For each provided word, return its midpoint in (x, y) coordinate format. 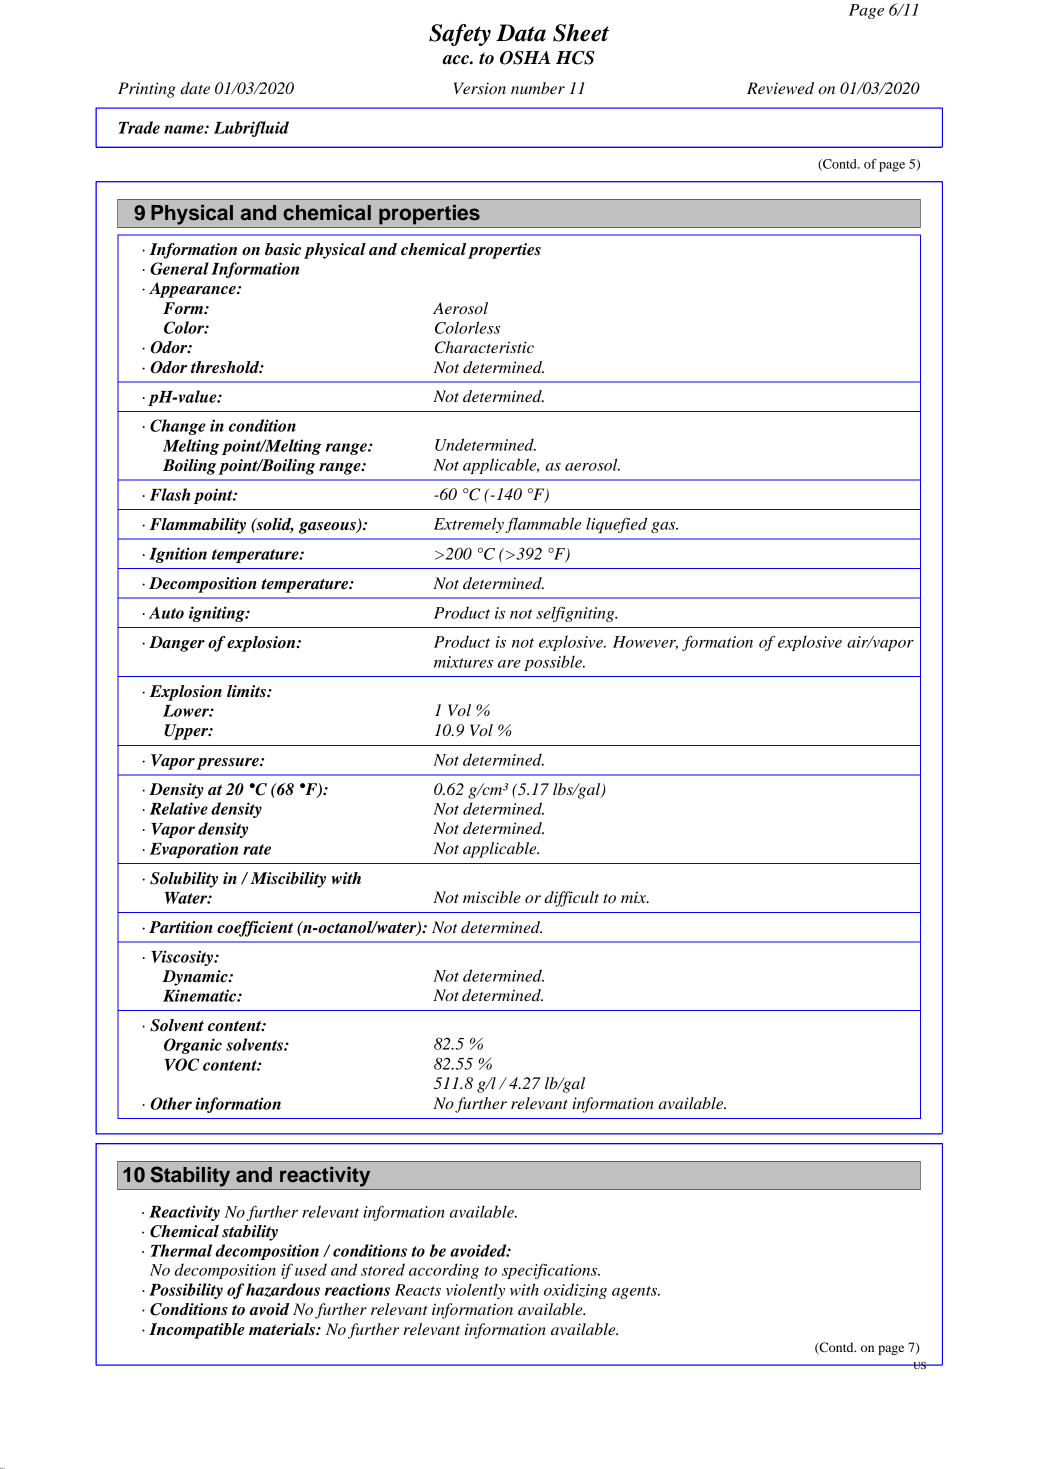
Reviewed (780, 88)
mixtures (463, 662)
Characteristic (484, 347)
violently (475, 1291)
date (195, 88)
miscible (492, 897)
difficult (571, 899)
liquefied (616, 525)
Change (178, 427)
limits (247, 691)
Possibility (186, 1291)
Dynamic (196, 978)
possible (554, 663)
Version (480, 88)
